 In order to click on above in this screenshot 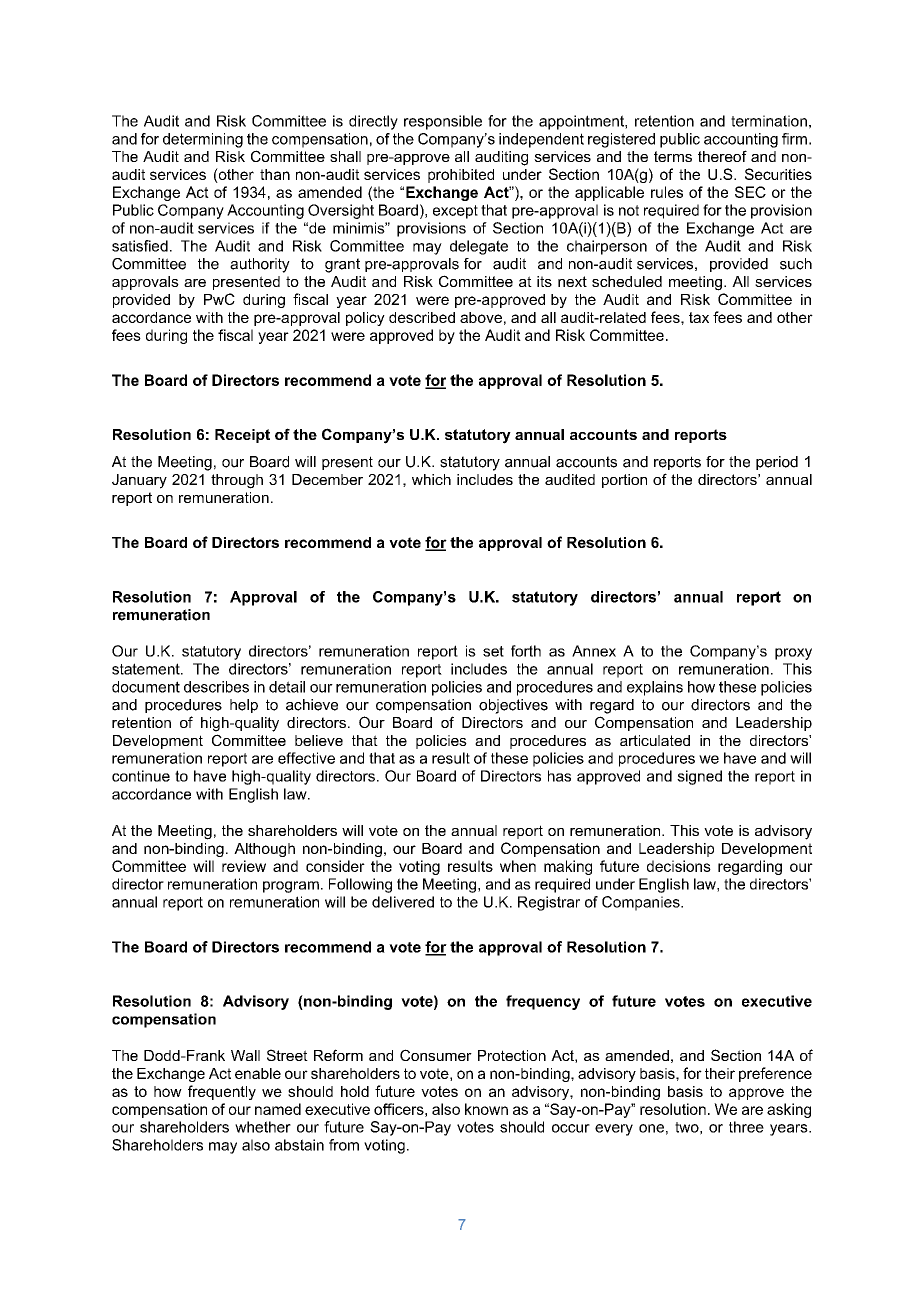, I will do `click(481, 317)`.
